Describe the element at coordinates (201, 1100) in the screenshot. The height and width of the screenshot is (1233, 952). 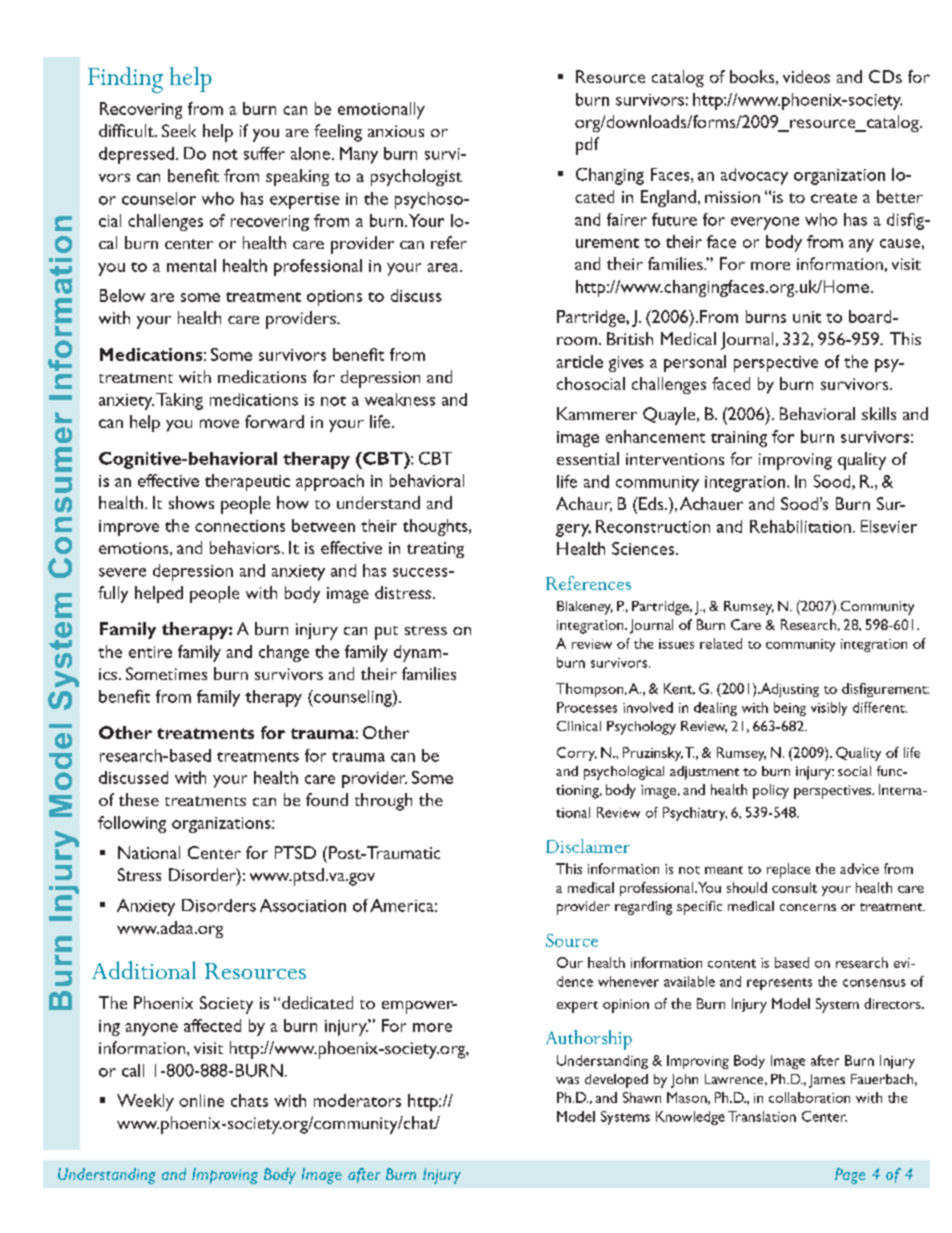
I see `online` at that location.
